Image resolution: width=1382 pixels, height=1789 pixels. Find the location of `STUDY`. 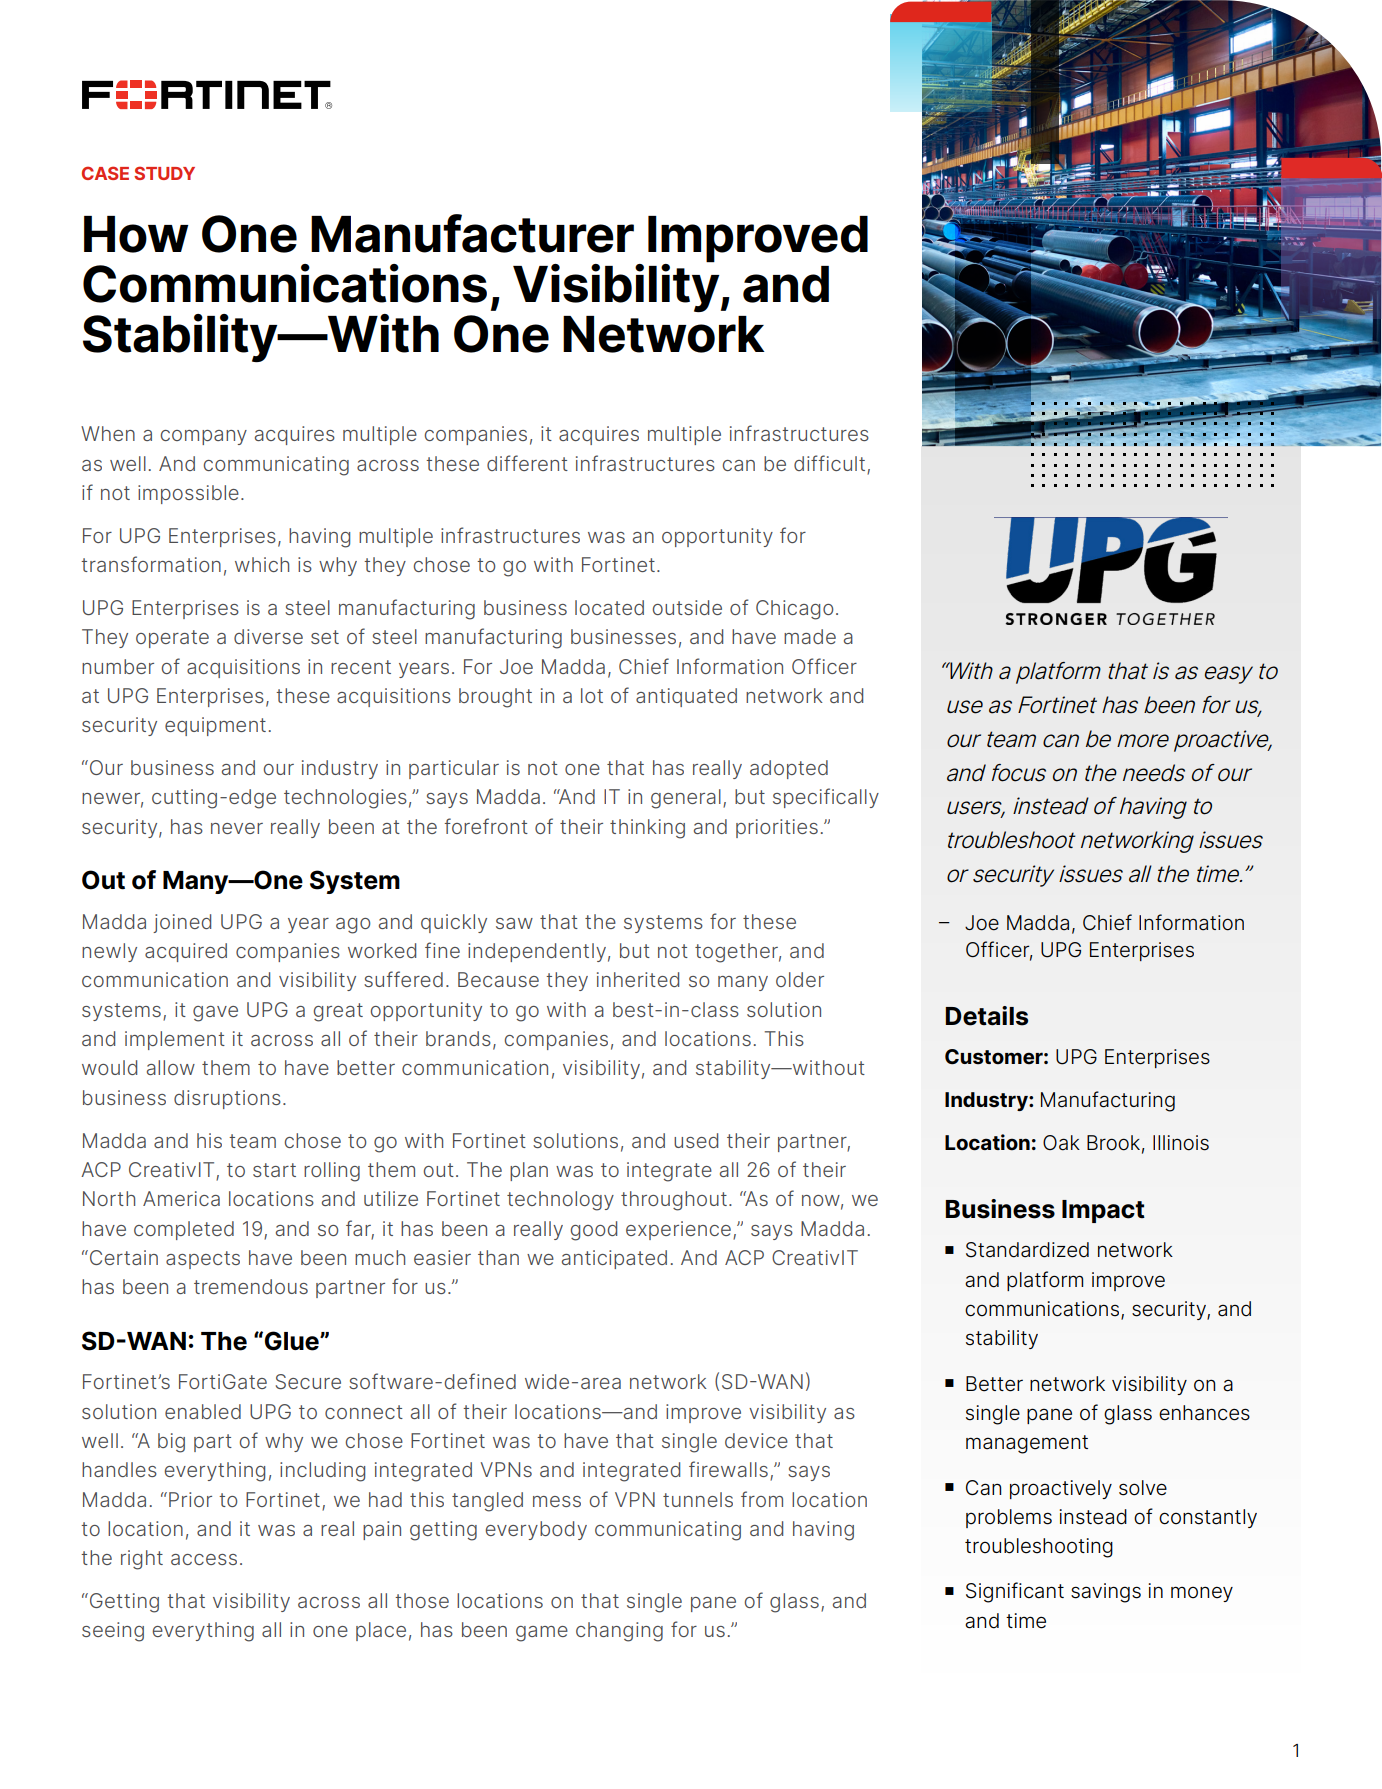

STUDY is located at coordinates (164, 173).
